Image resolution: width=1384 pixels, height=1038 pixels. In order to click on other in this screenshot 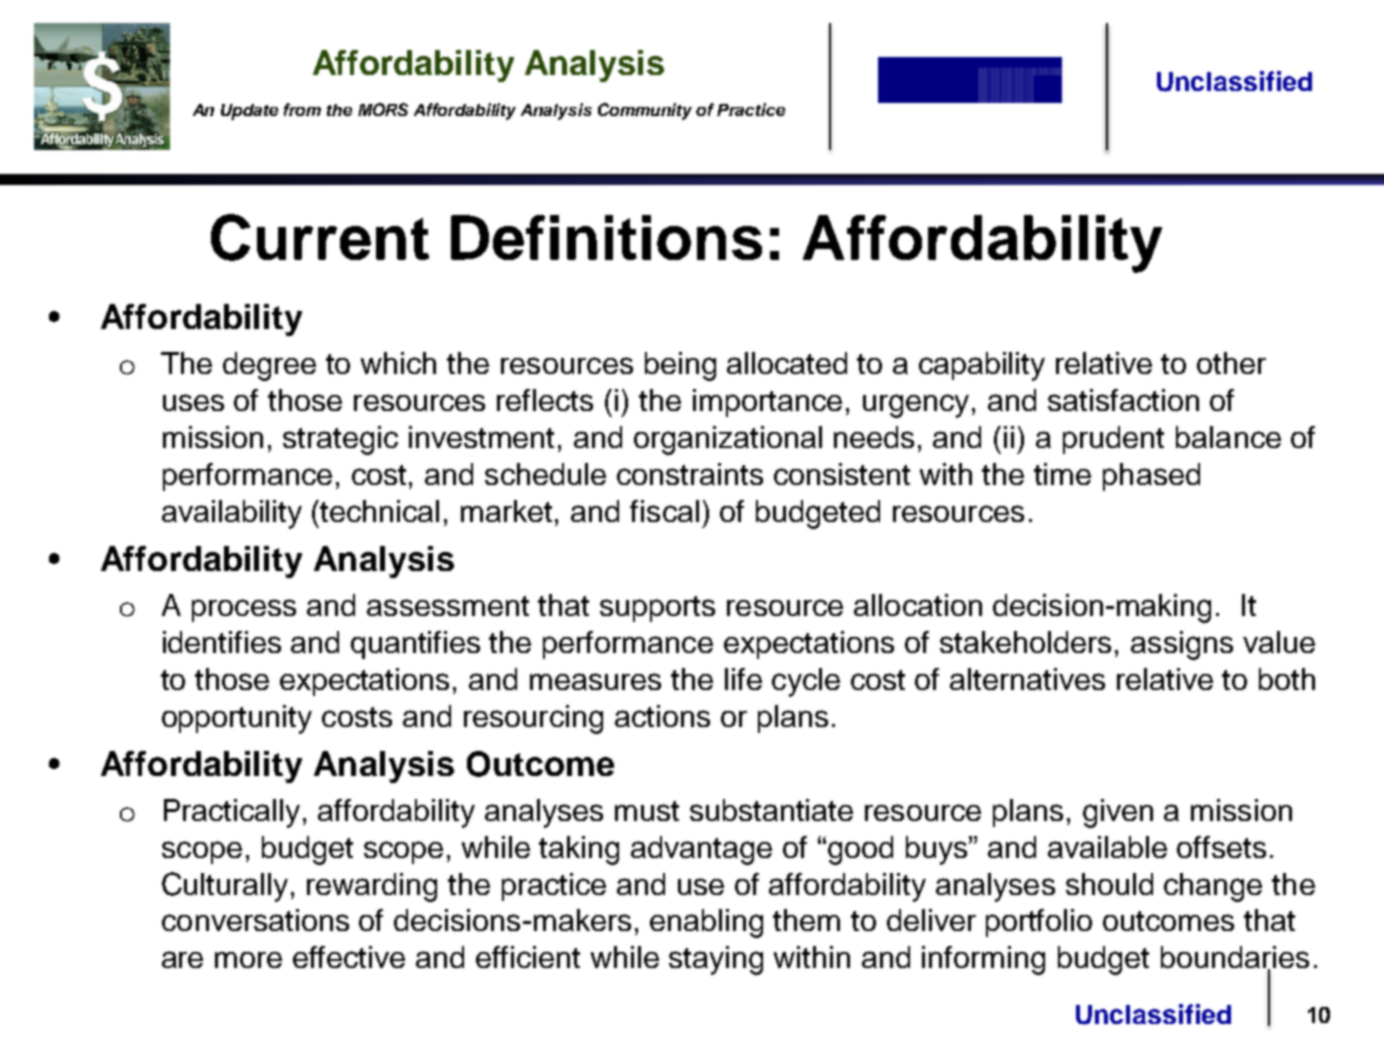, I will do `click(1231, 363)`.
